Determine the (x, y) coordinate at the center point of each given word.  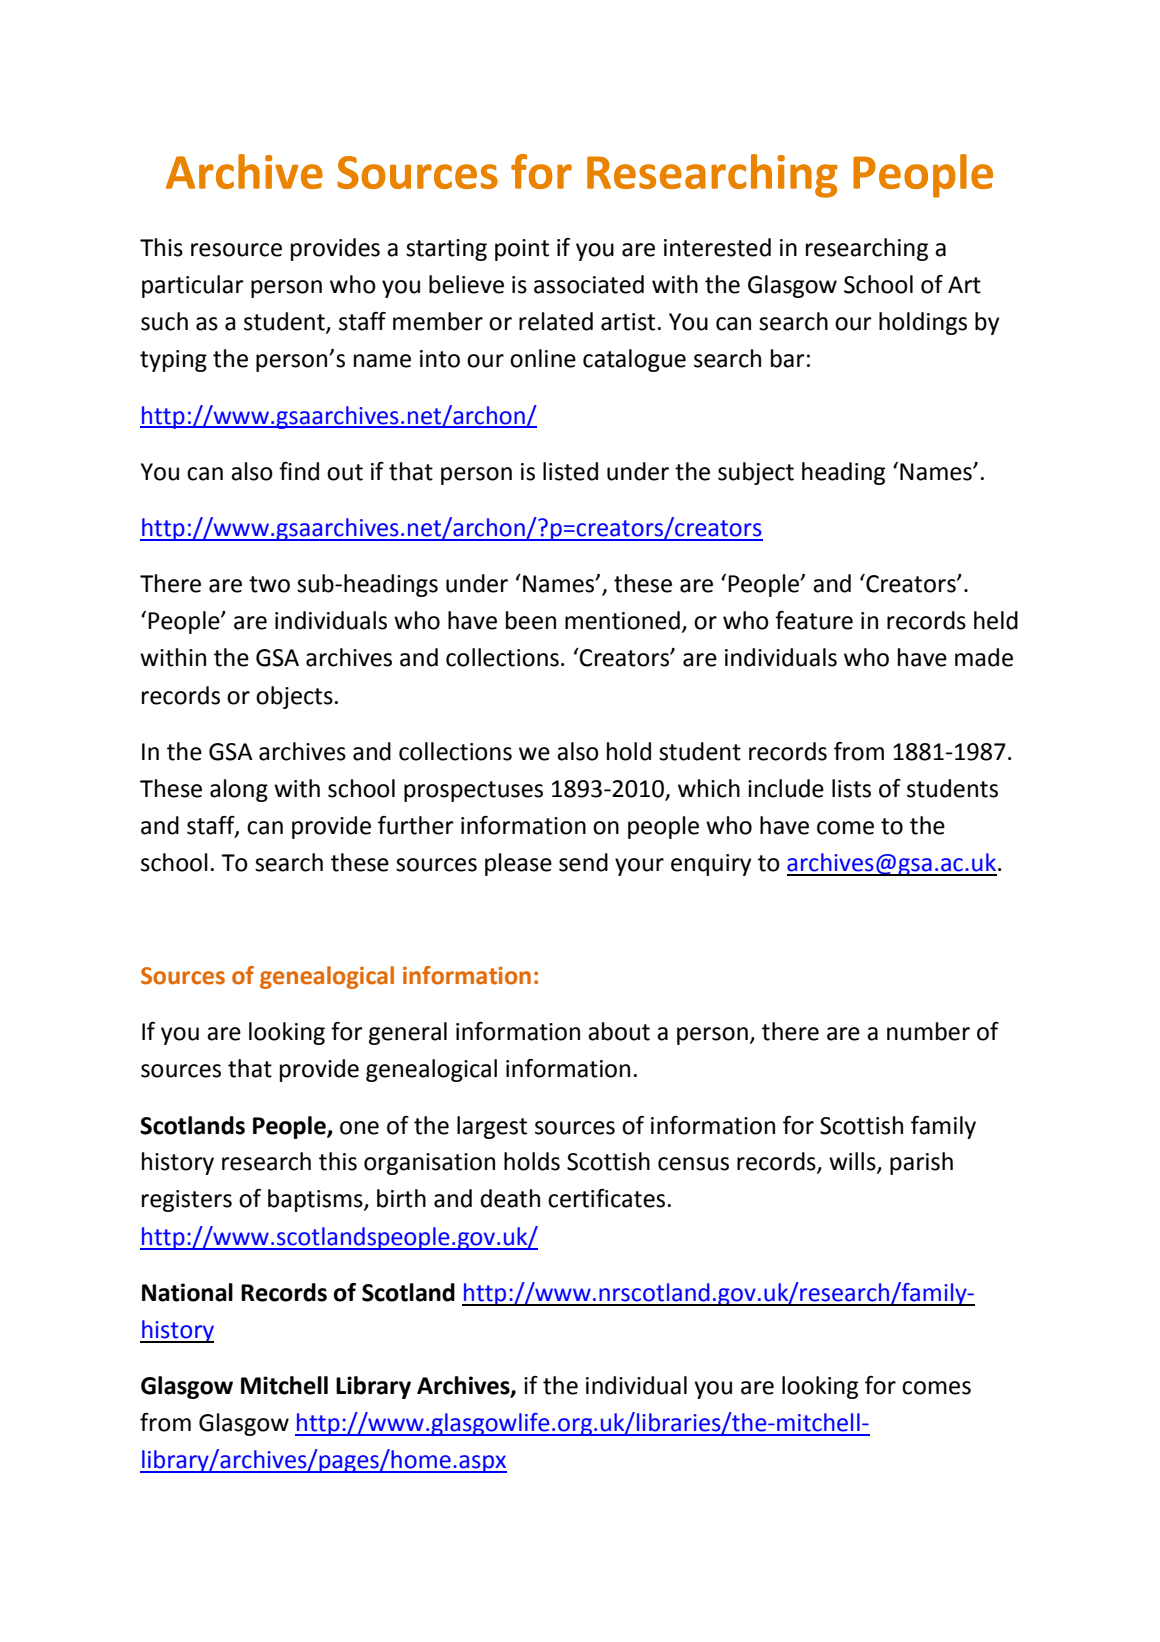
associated (589, 284)
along (239, 790)
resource (236, 250)
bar (788, 358)
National (187, 1292)
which (709, 788)
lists (851, 788)
